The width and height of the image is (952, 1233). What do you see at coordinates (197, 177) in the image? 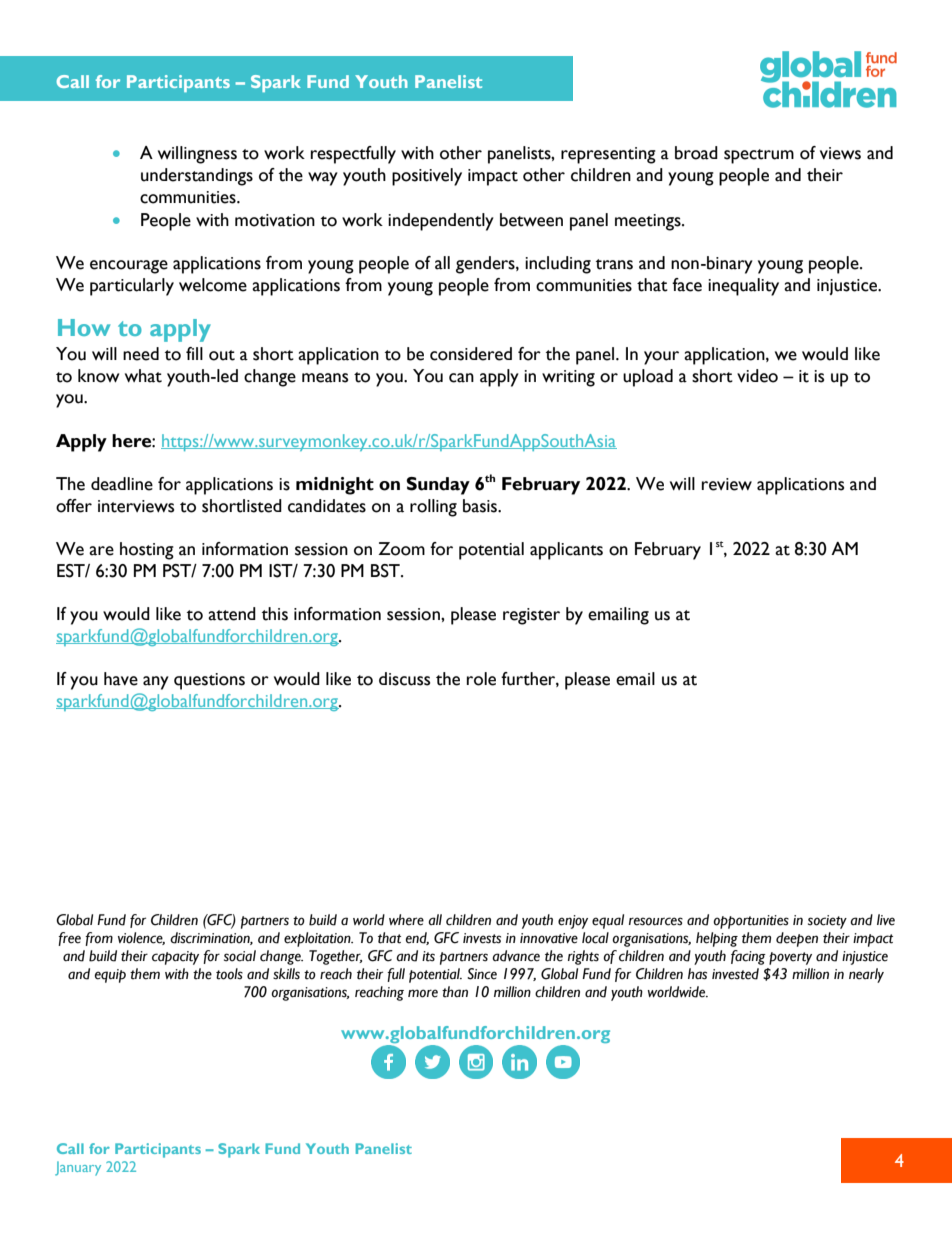
I see `understandings` at bounding box center [197, 177].
